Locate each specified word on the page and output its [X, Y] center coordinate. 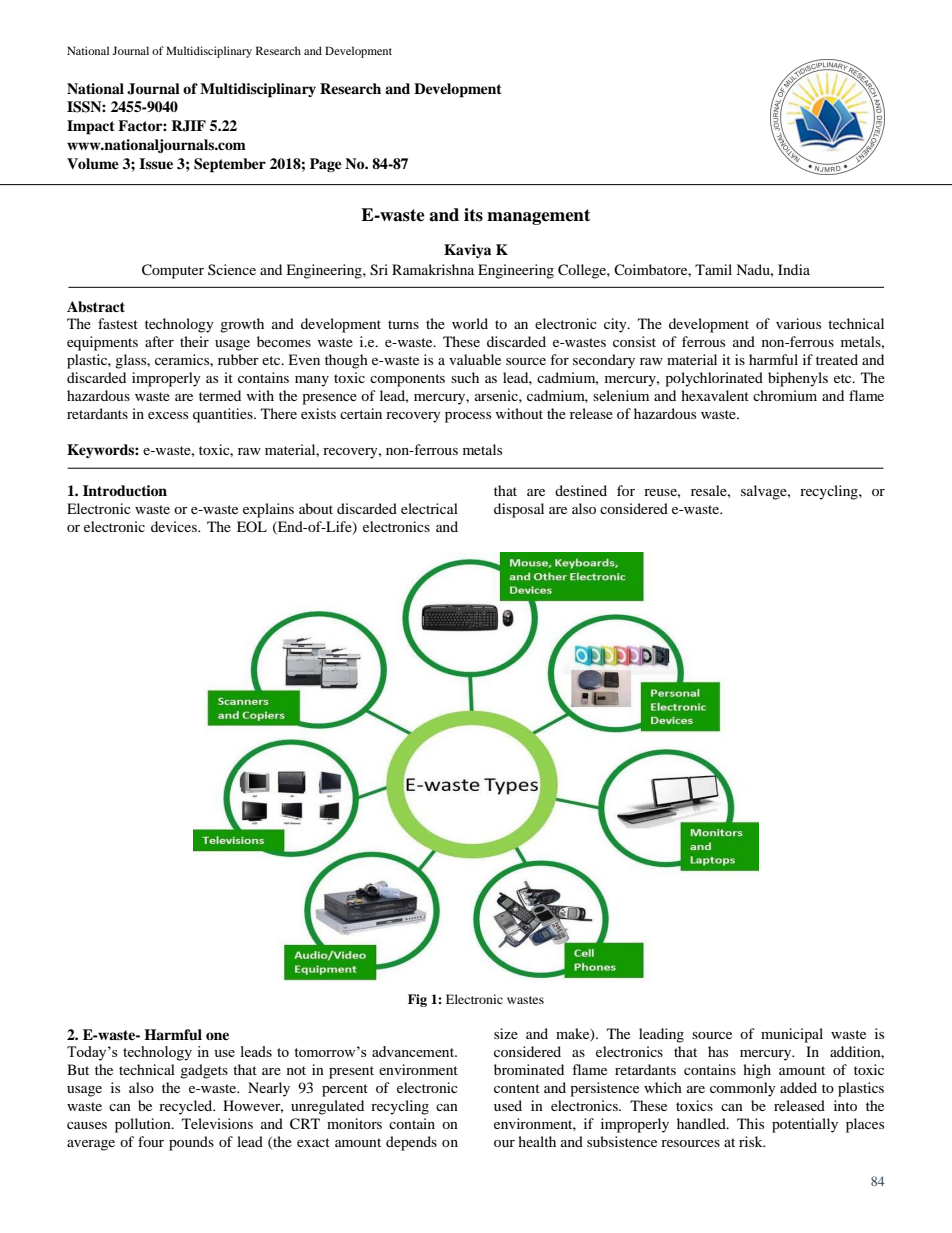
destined [581, 490]
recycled [187, 1107]
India [794, 269]
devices [175, 526]
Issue [156, 163]
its [473, 215]
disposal [519, 510]
